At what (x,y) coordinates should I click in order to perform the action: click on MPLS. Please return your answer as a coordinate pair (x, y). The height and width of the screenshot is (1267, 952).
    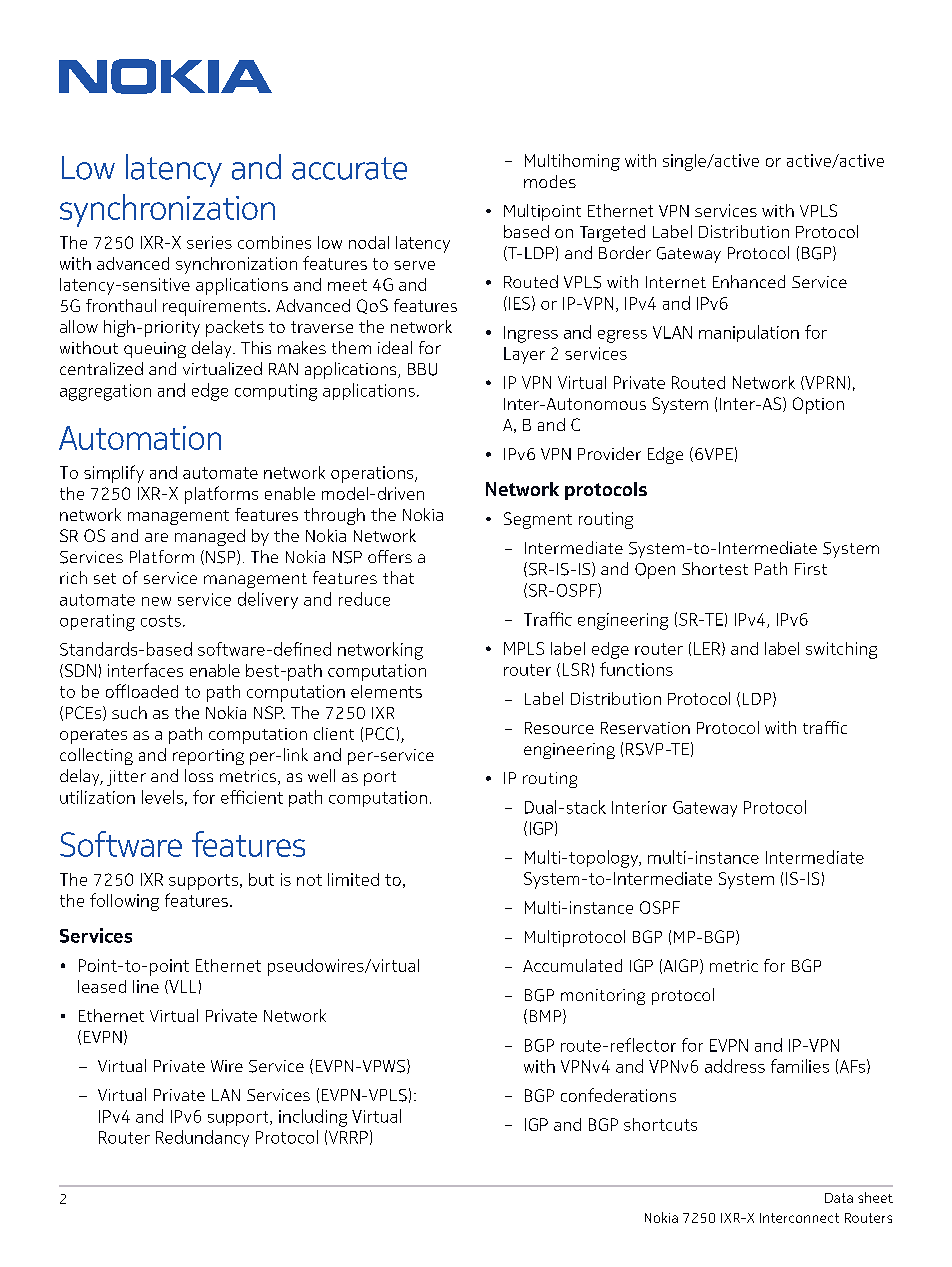
    Looking at the image, I should click on (524, 648).
